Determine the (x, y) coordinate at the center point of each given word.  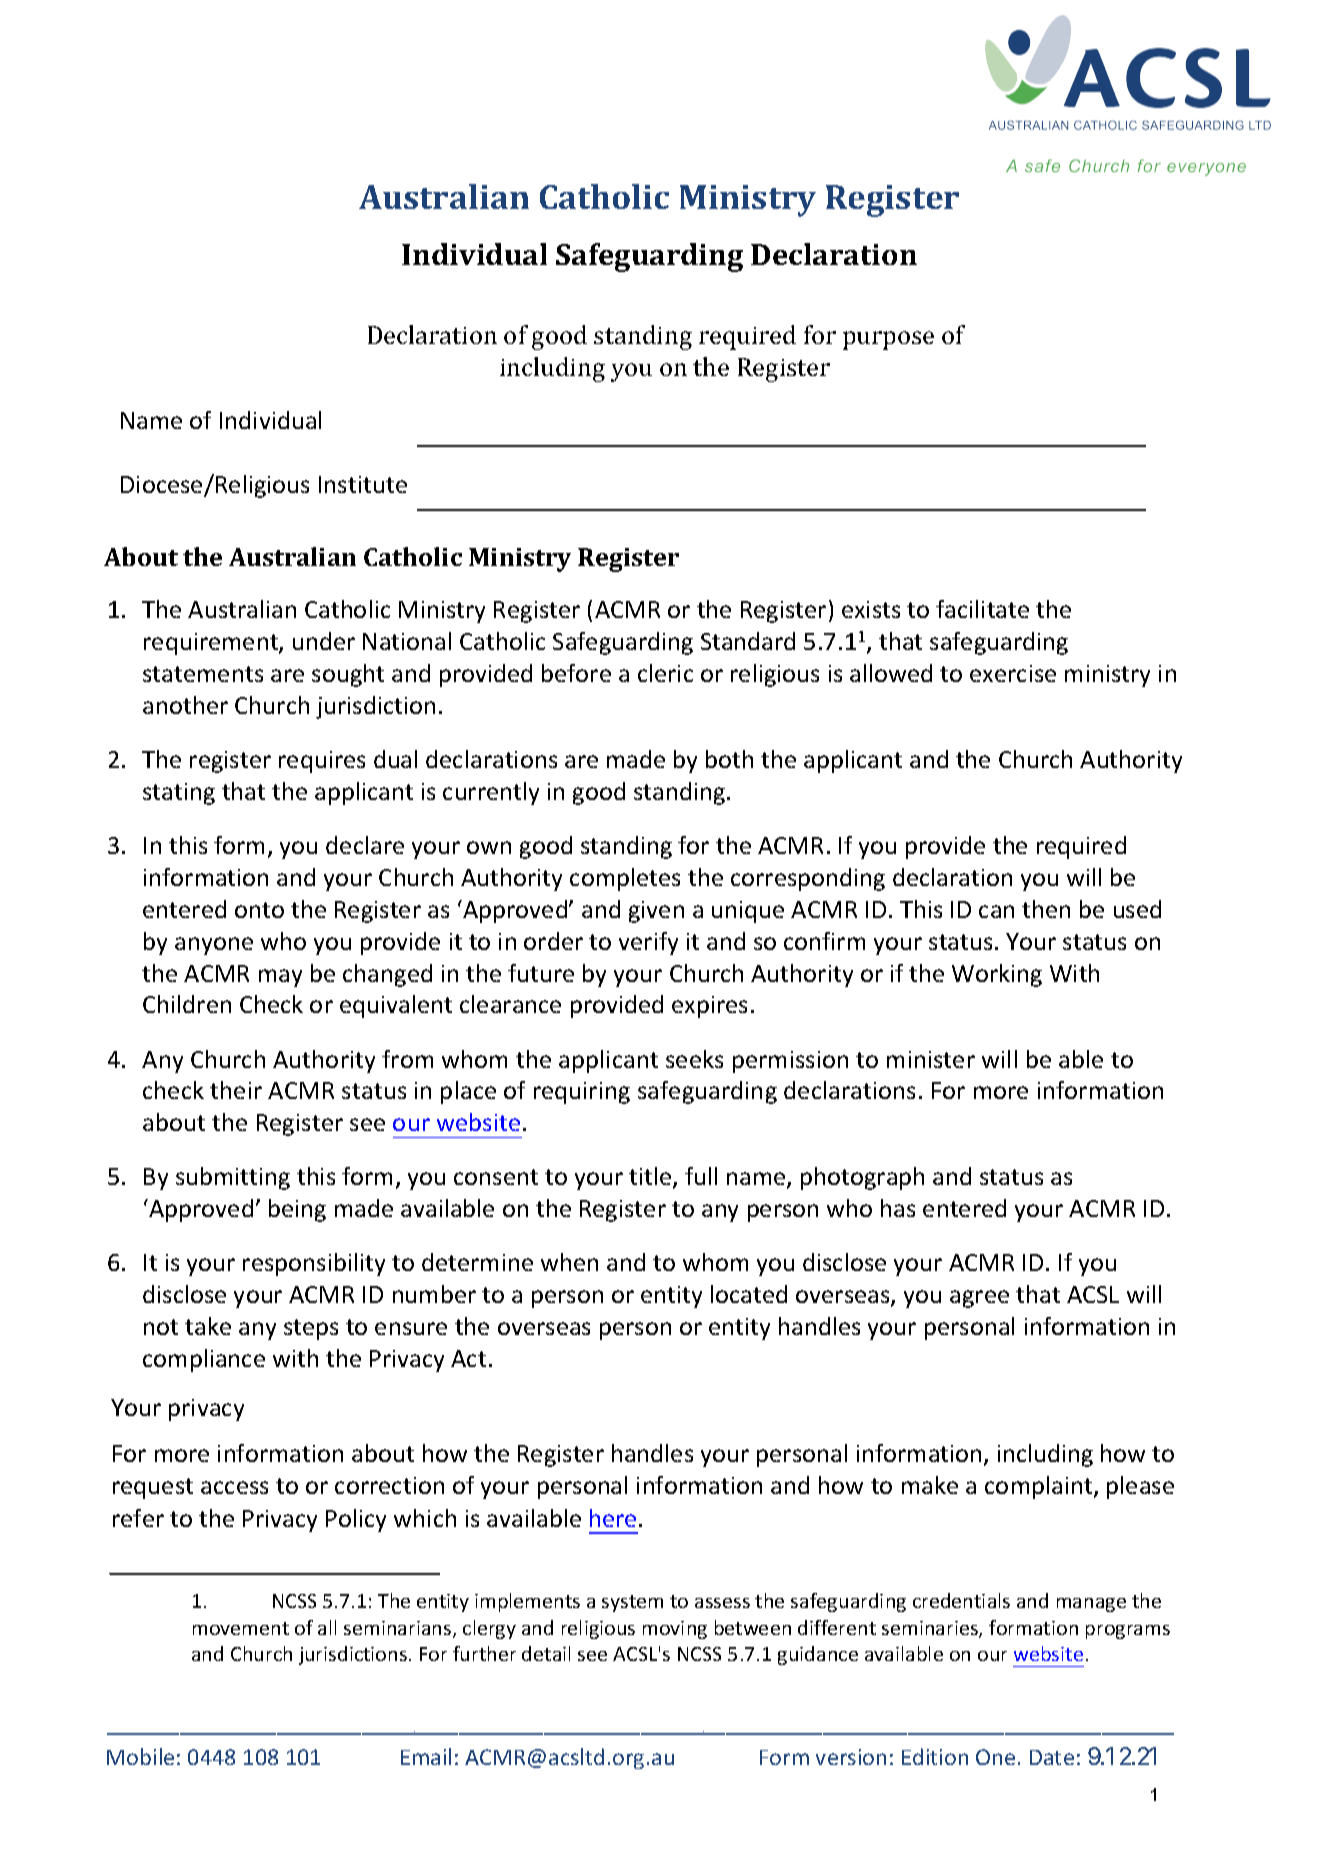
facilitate (982, 609)
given (656, 912)
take (208, 1326)
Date (1052, 1757)
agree (979, 1299)
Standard (748, 641)
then (1046, 909)
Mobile (140, 1756)
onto (259, 910)
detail (546, 1653)
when (569, 1262)
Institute (363, 484)
